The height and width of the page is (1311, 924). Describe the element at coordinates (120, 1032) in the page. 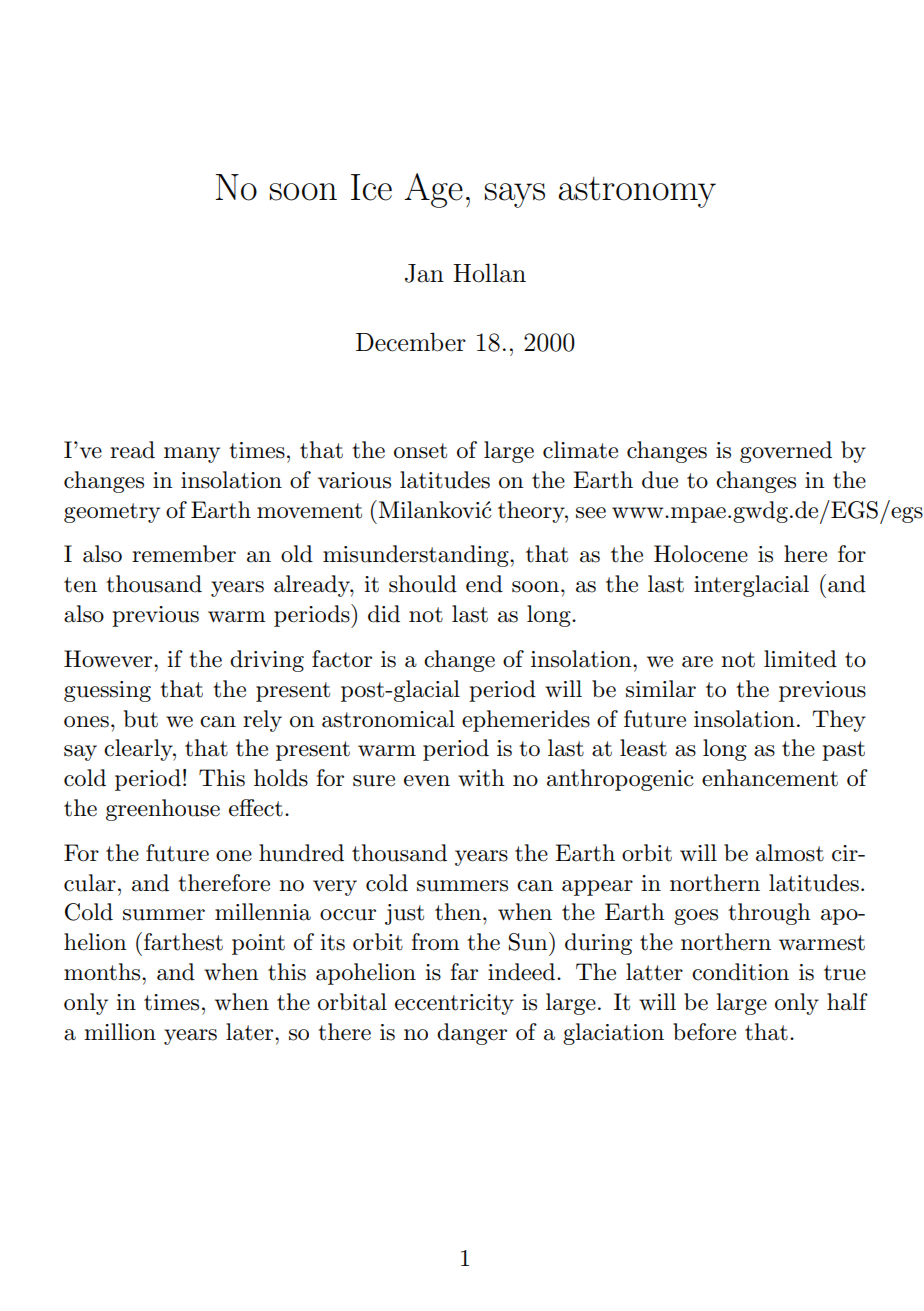

I see `million` at that location.
